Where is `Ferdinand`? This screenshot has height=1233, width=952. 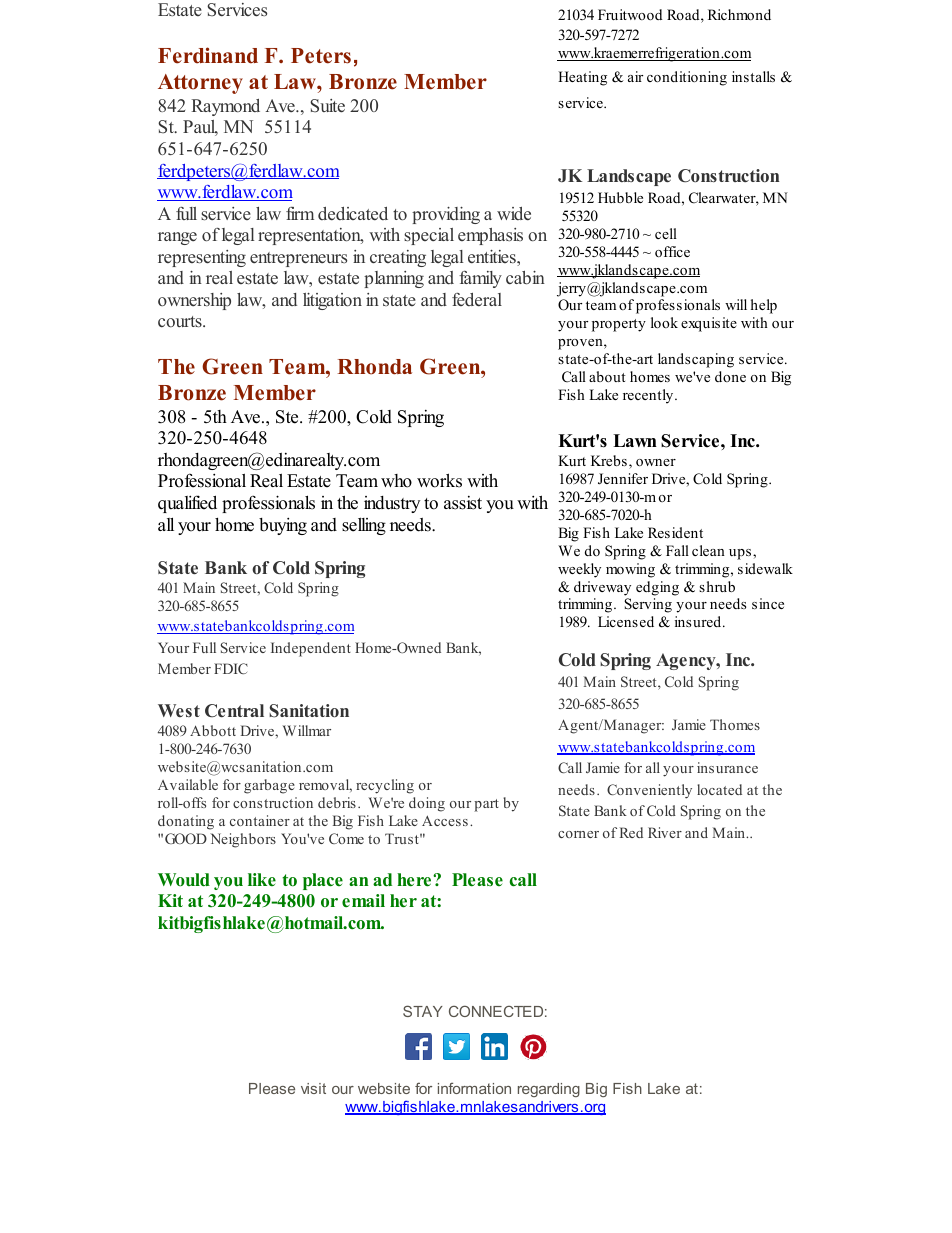
Ferdinand is located at coordinates (208, 55).
